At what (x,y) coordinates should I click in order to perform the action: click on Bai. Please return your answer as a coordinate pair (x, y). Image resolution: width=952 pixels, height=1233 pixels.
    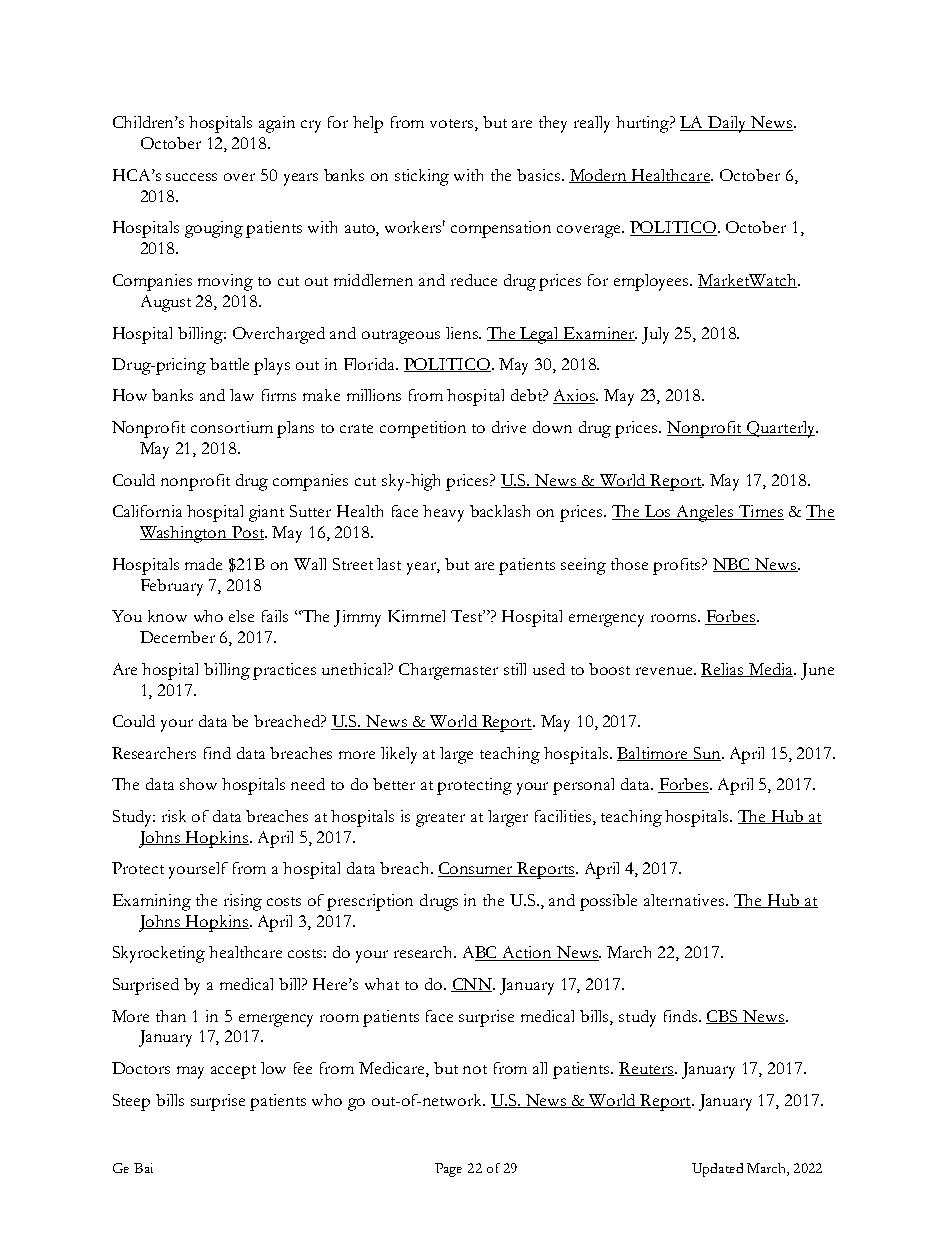
    Looking at the image, I should click on (143, 1168).
